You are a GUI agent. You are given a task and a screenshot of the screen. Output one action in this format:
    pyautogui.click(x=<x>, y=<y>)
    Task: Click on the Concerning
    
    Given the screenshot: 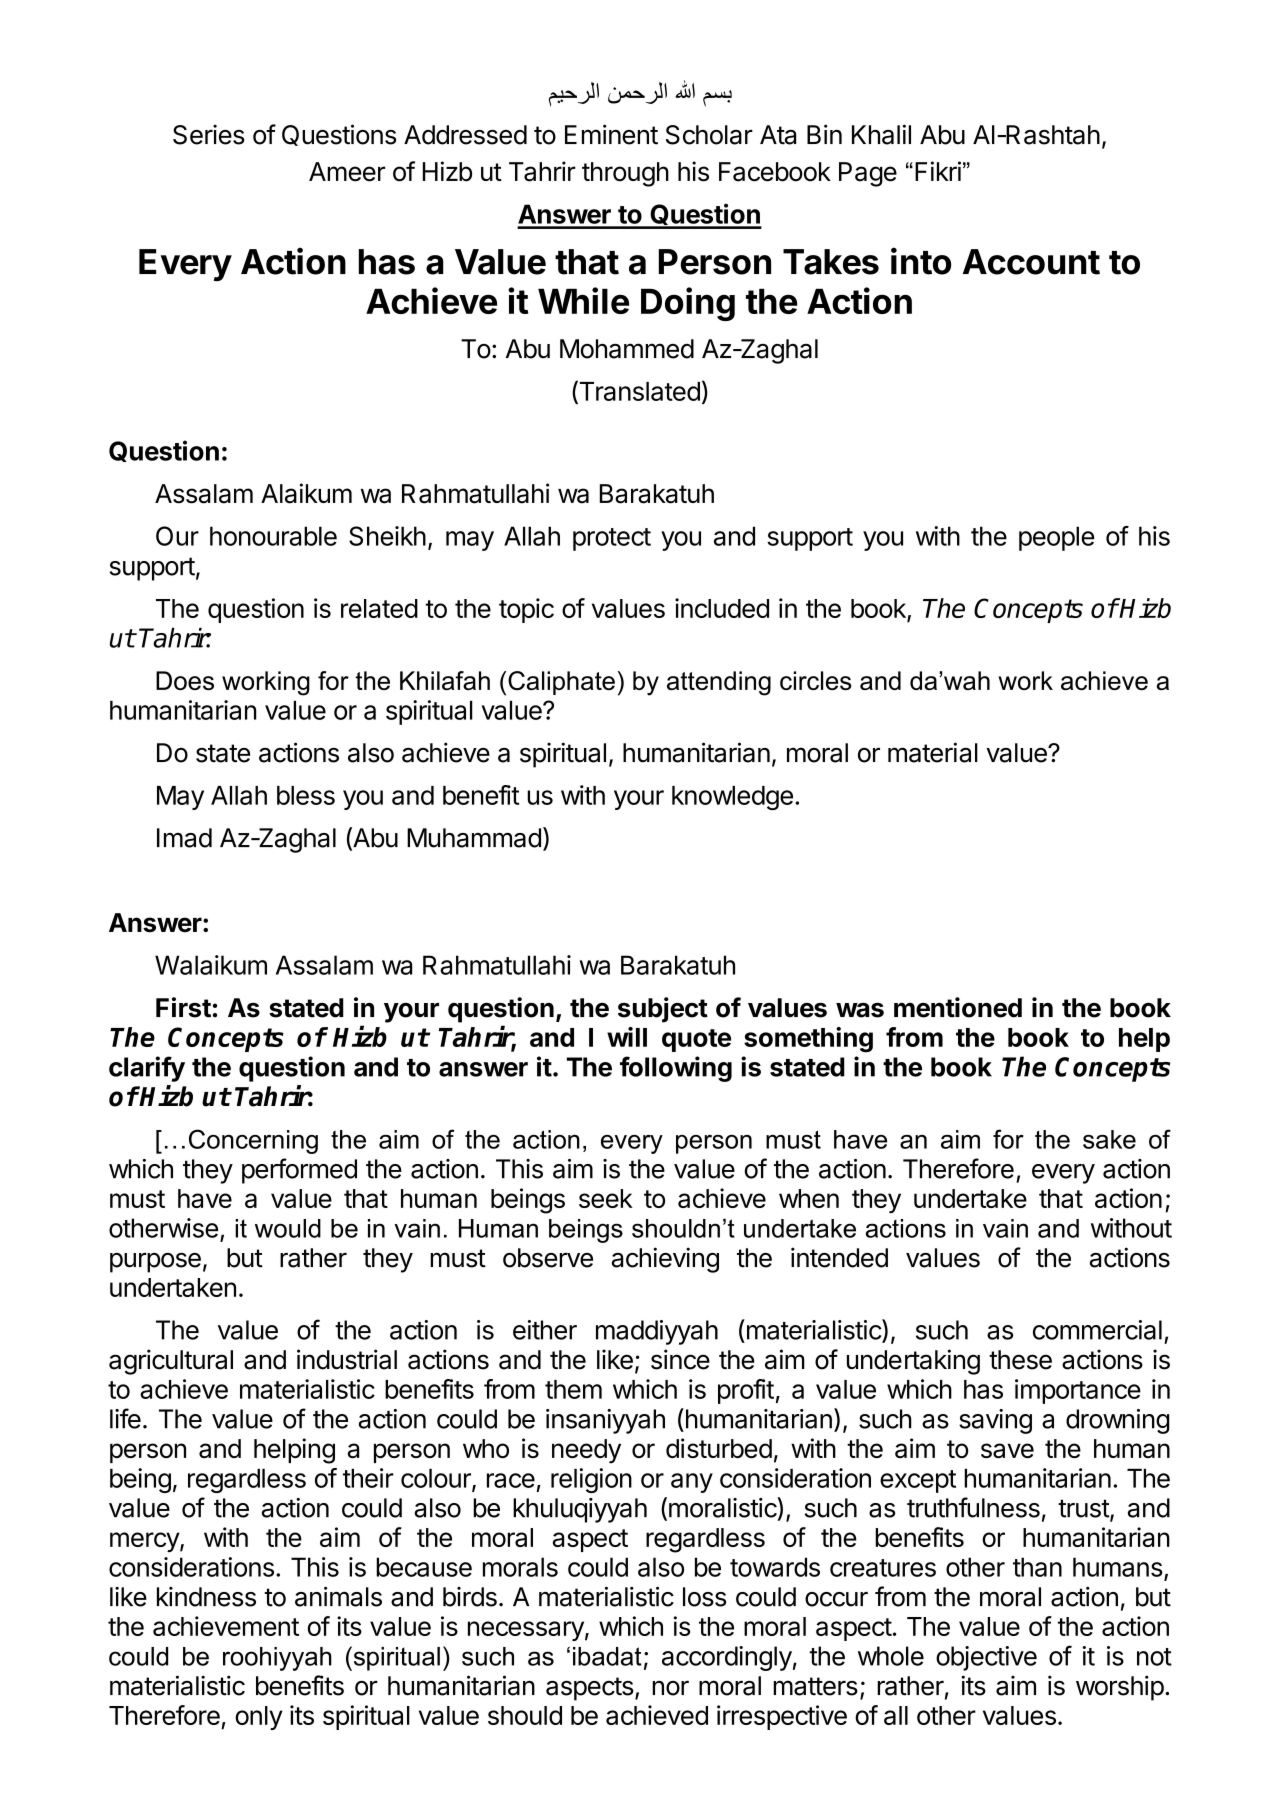 What is the action you would take?
    pyautogui.click(x=253, y=1141)
